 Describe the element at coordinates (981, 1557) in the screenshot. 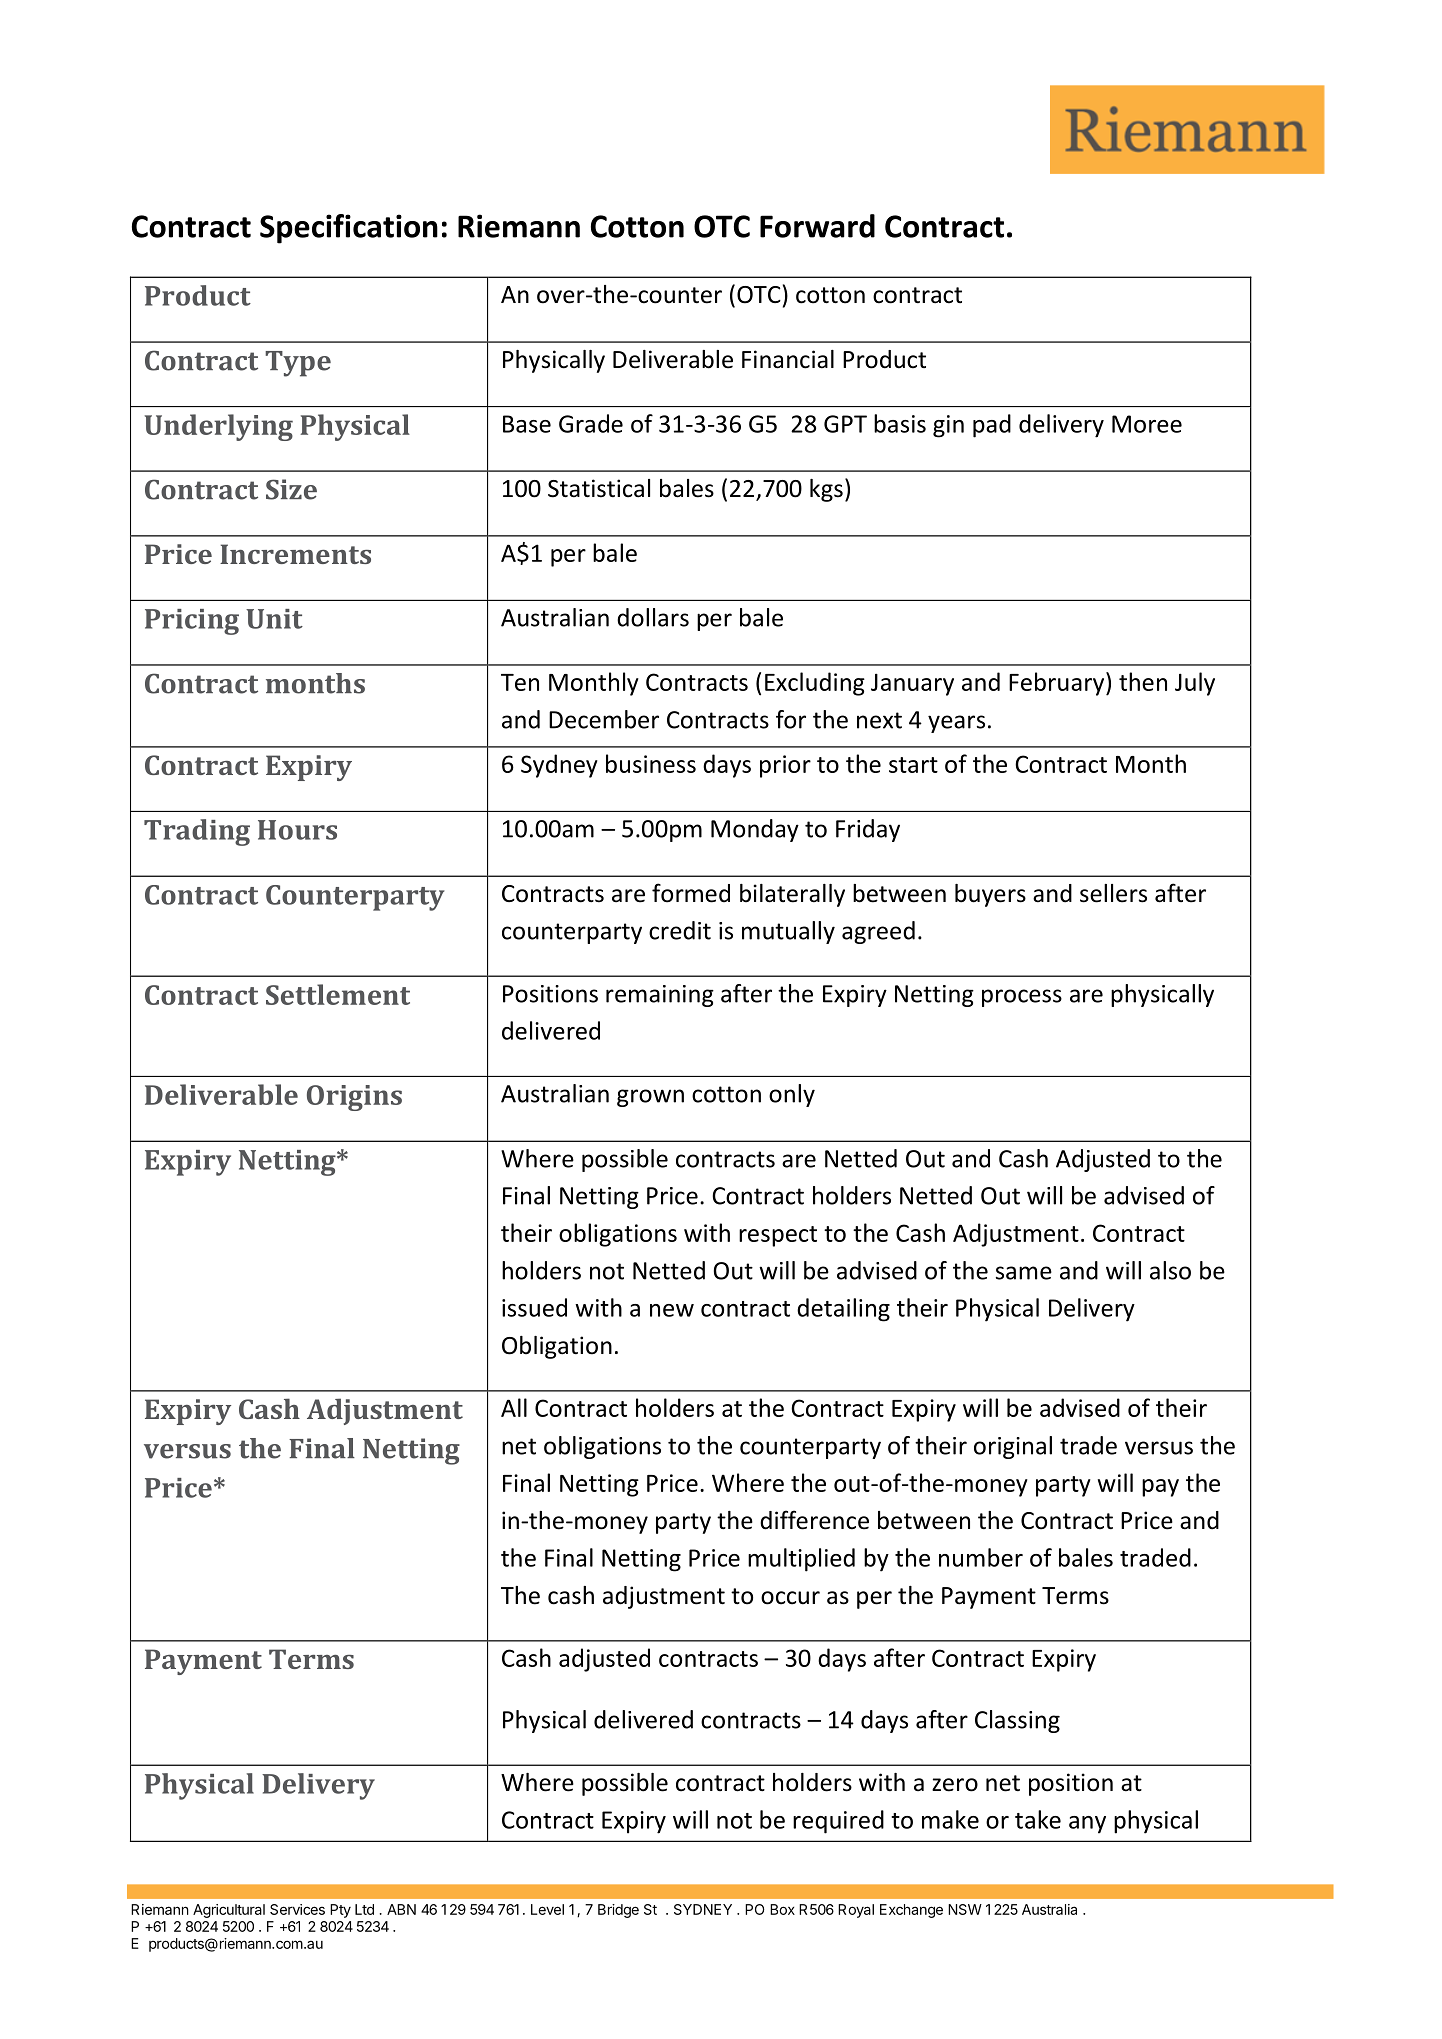

I see `number` at that location.
